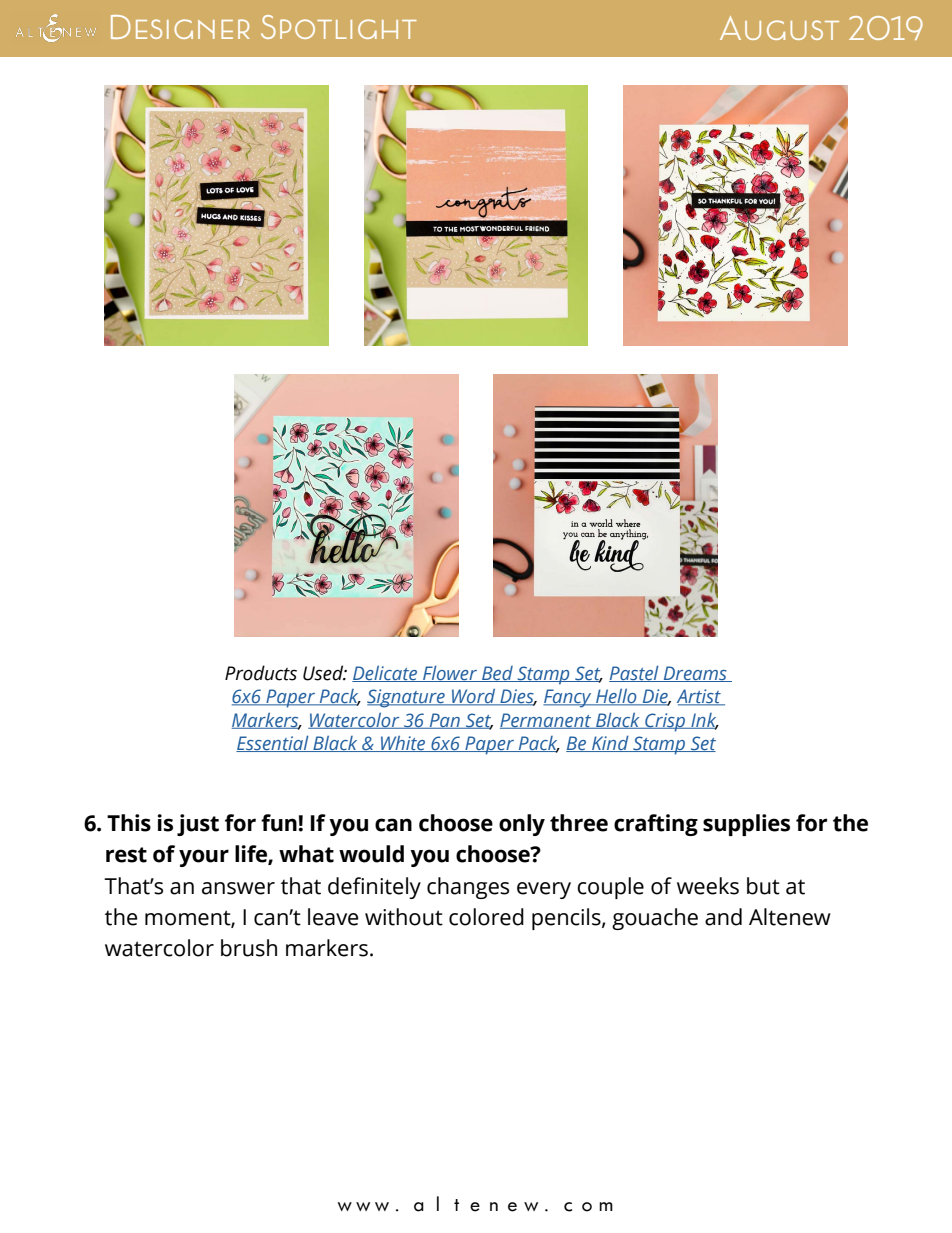  I want to click on answer, so click(238, 888).
